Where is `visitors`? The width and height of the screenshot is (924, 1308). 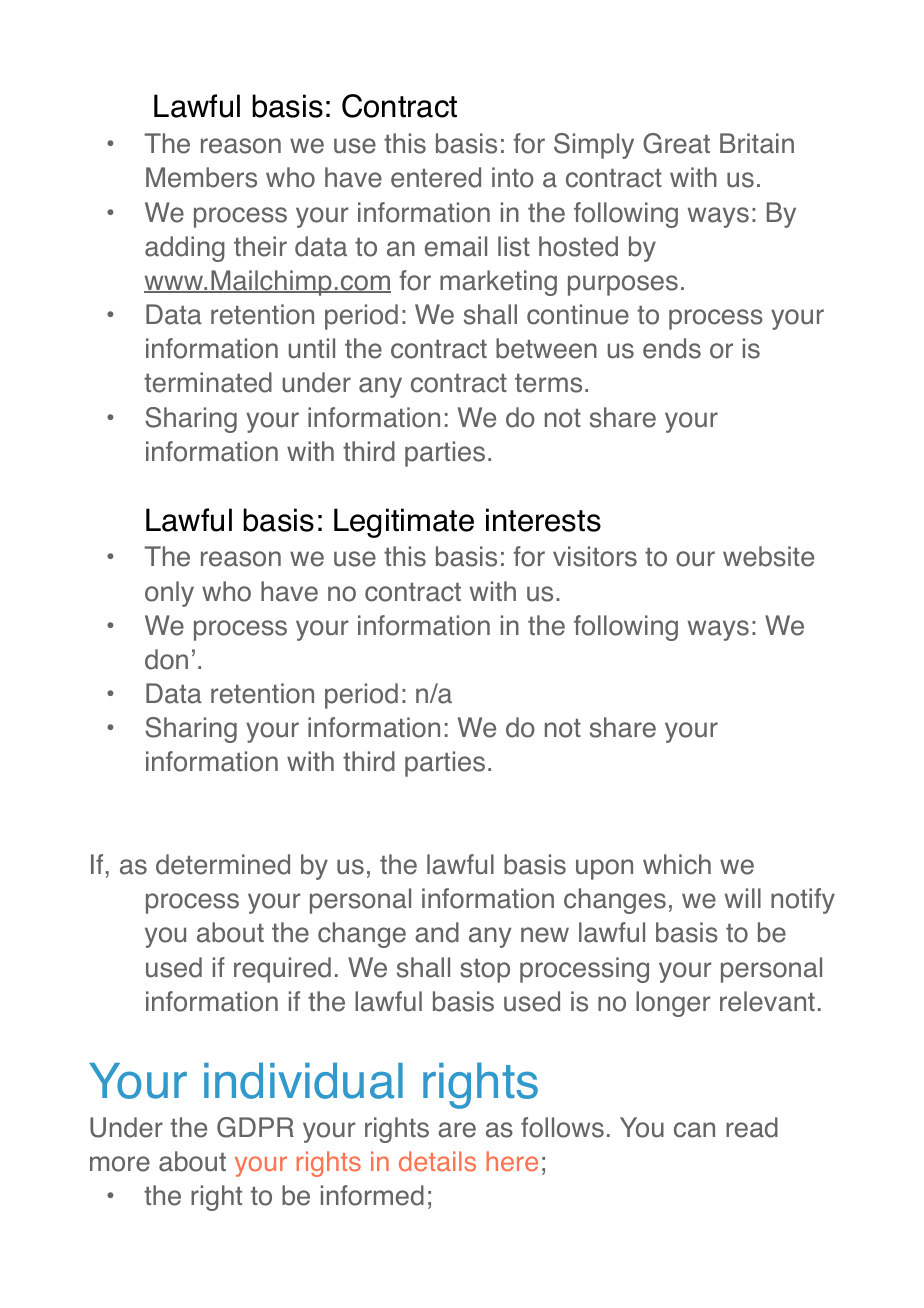
visitors is located at coordinates (595, 556).
